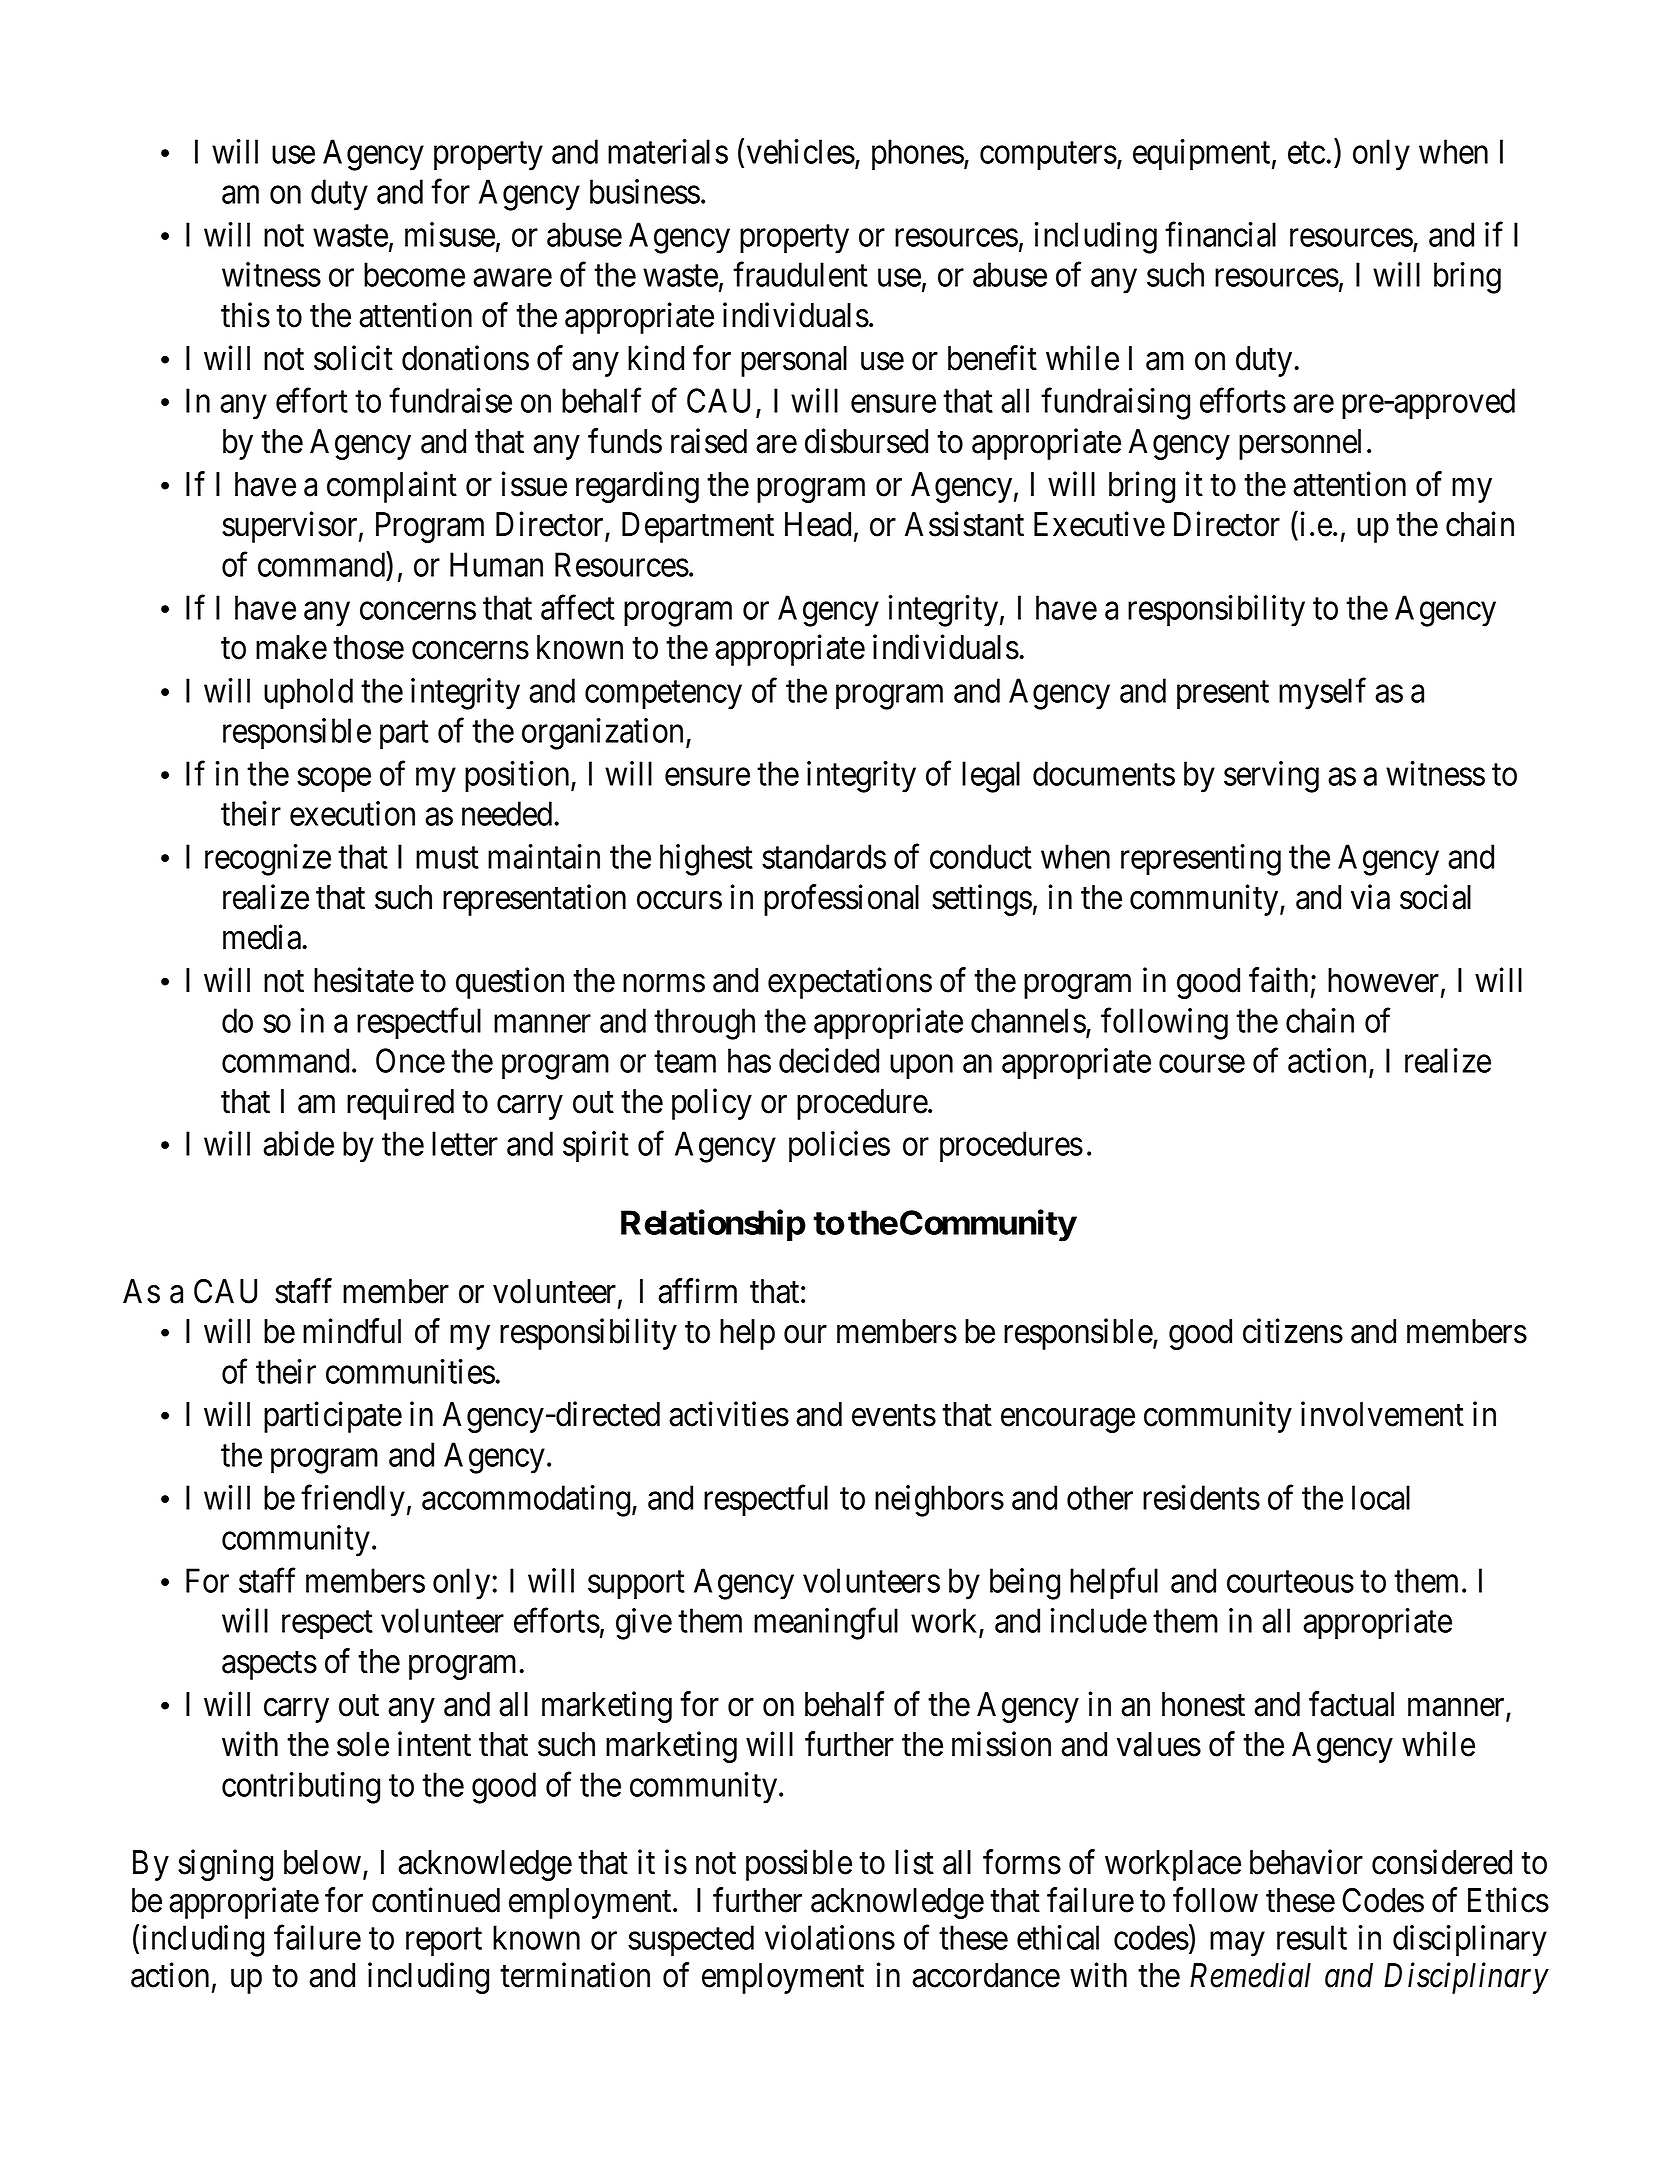 This screenshot has width=1670, height=2161. I want to click on serving, so click(1271, 777).
